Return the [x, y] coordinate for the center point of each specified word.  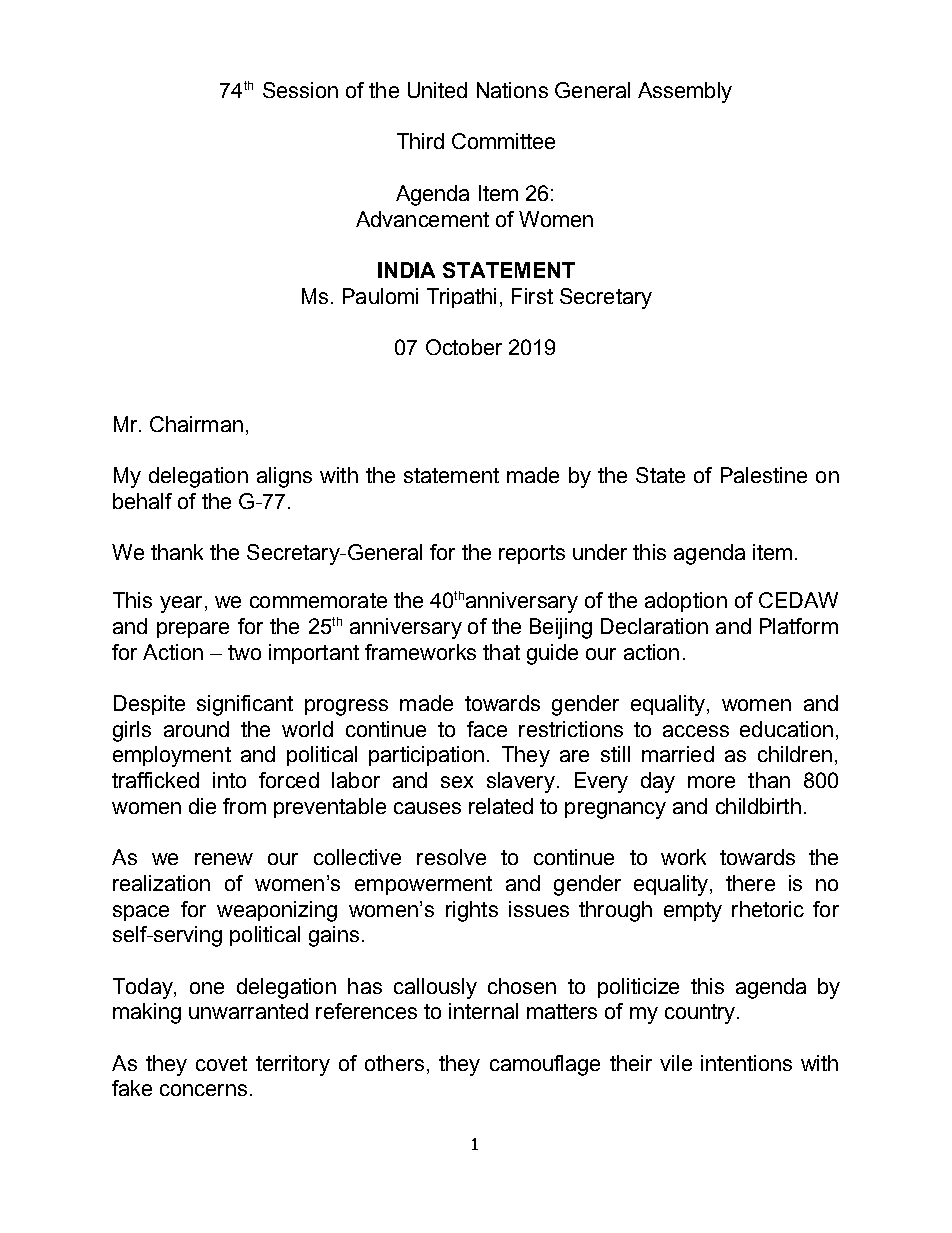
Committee [503, 141]
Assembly [685, 92]
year [181, 604]
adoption [686, 602]
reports [532, 554]
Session [300, 90]
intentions [746, 1063]
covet [221, 1063]
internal [483, 1011]
